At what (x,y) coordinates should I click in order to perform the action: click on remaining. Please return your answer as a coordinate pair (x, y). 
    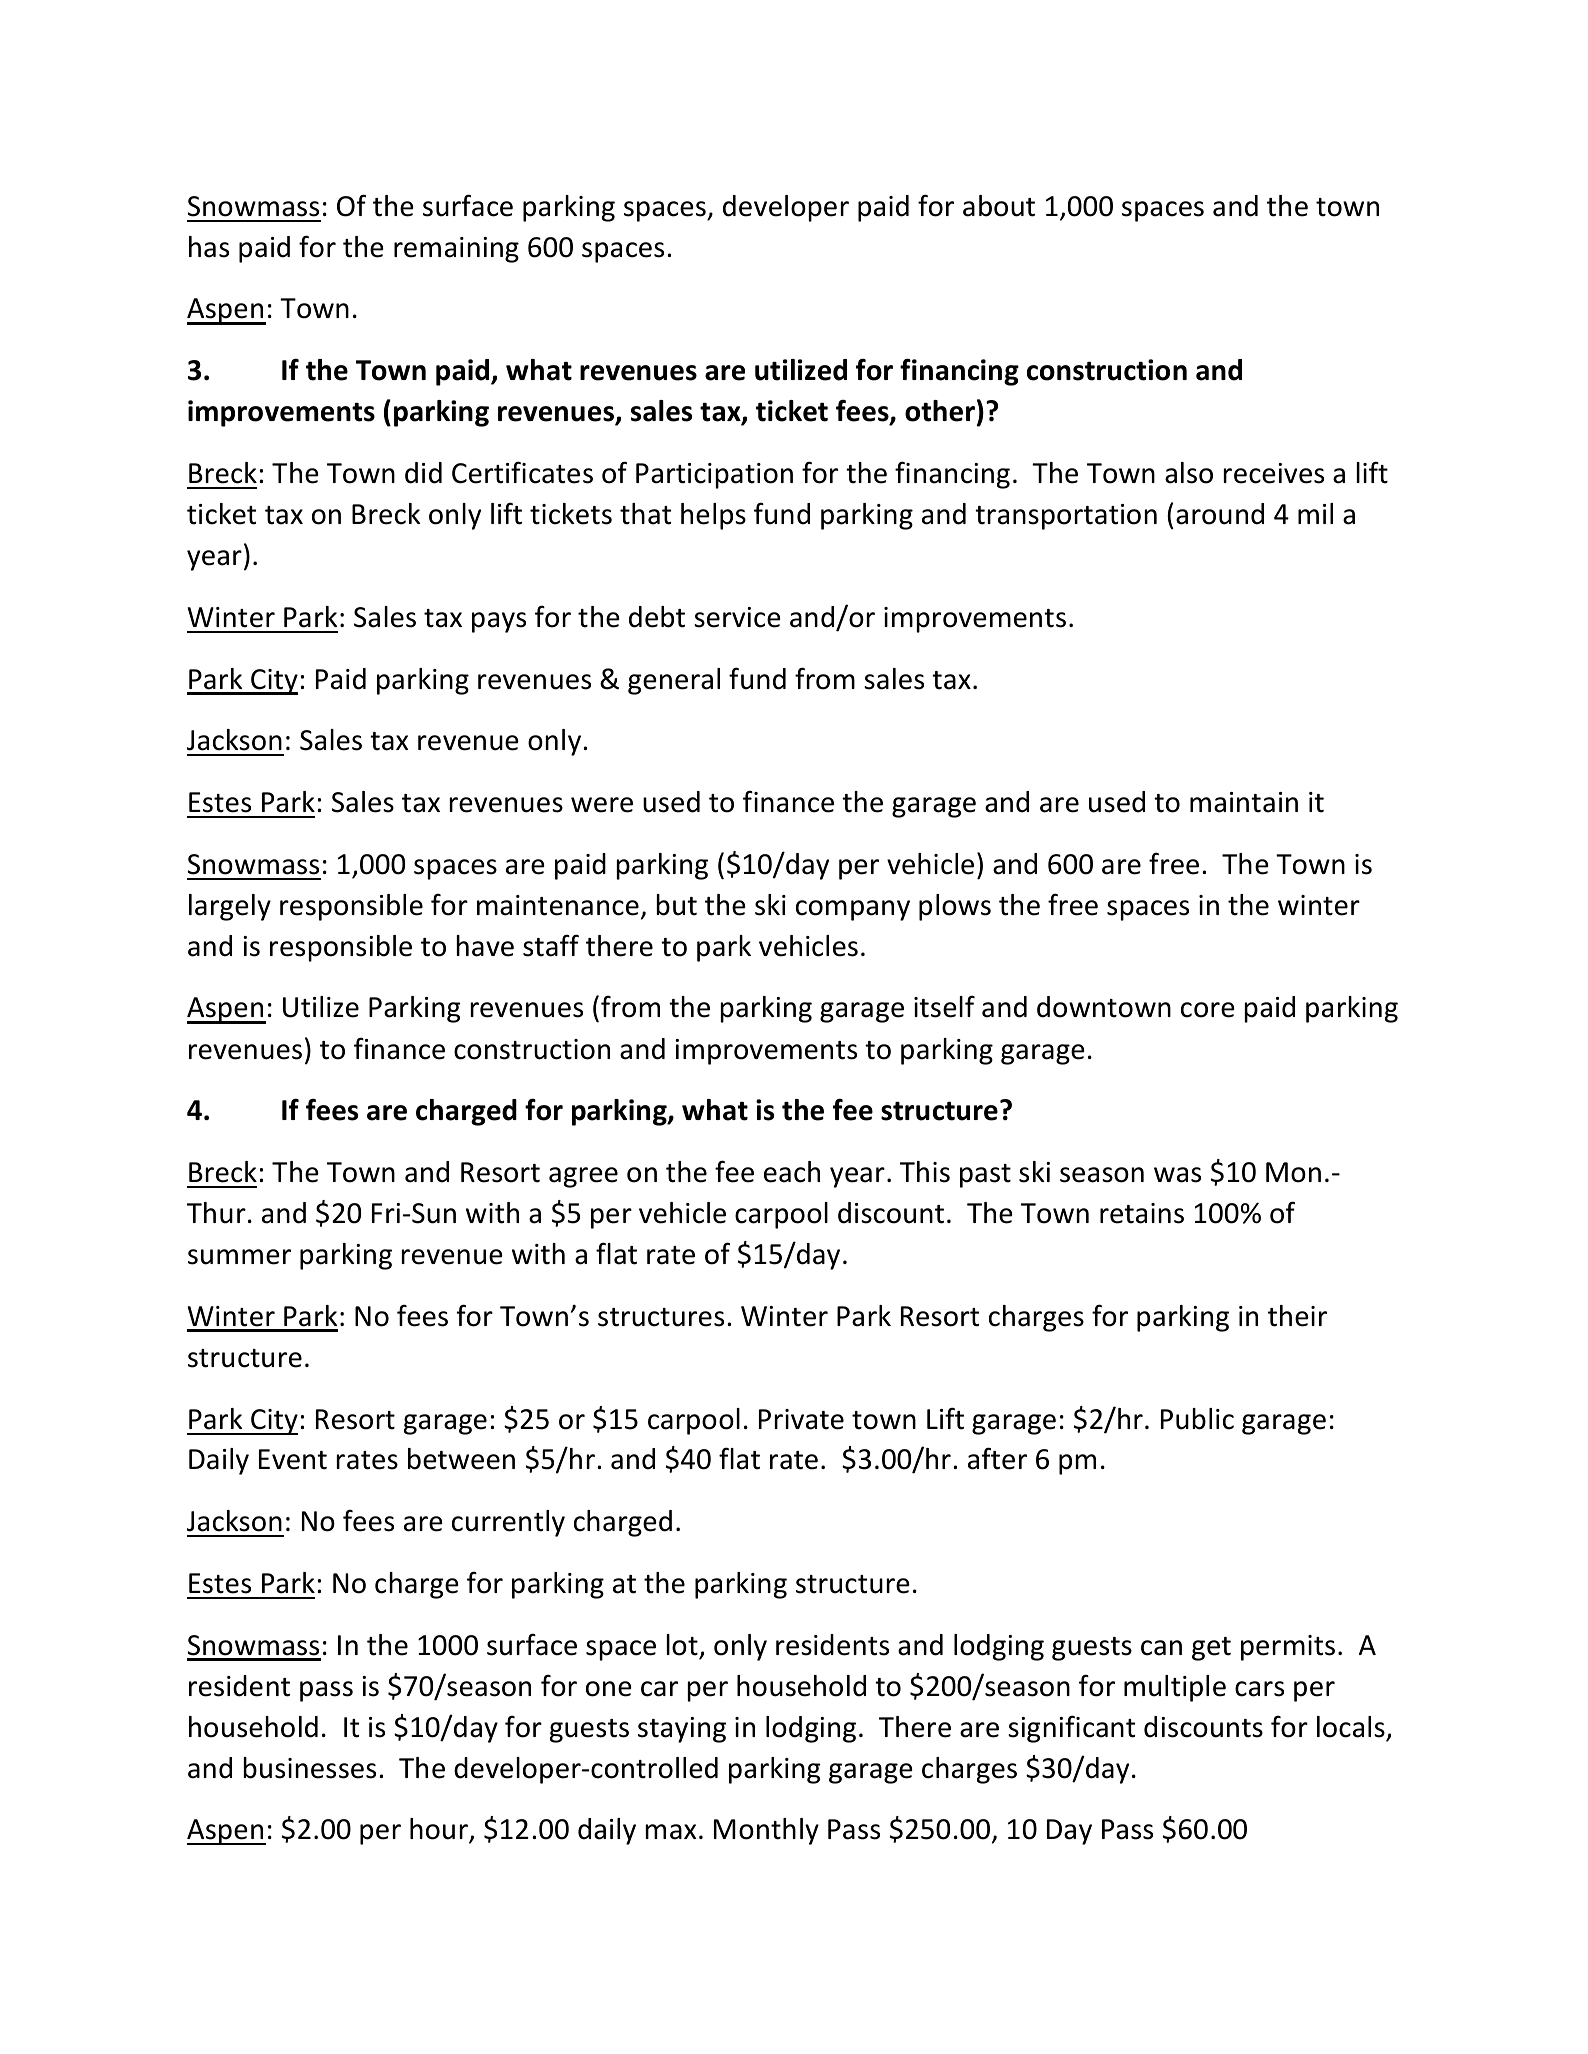
    Looking at the image, I should click on (456, 250).
